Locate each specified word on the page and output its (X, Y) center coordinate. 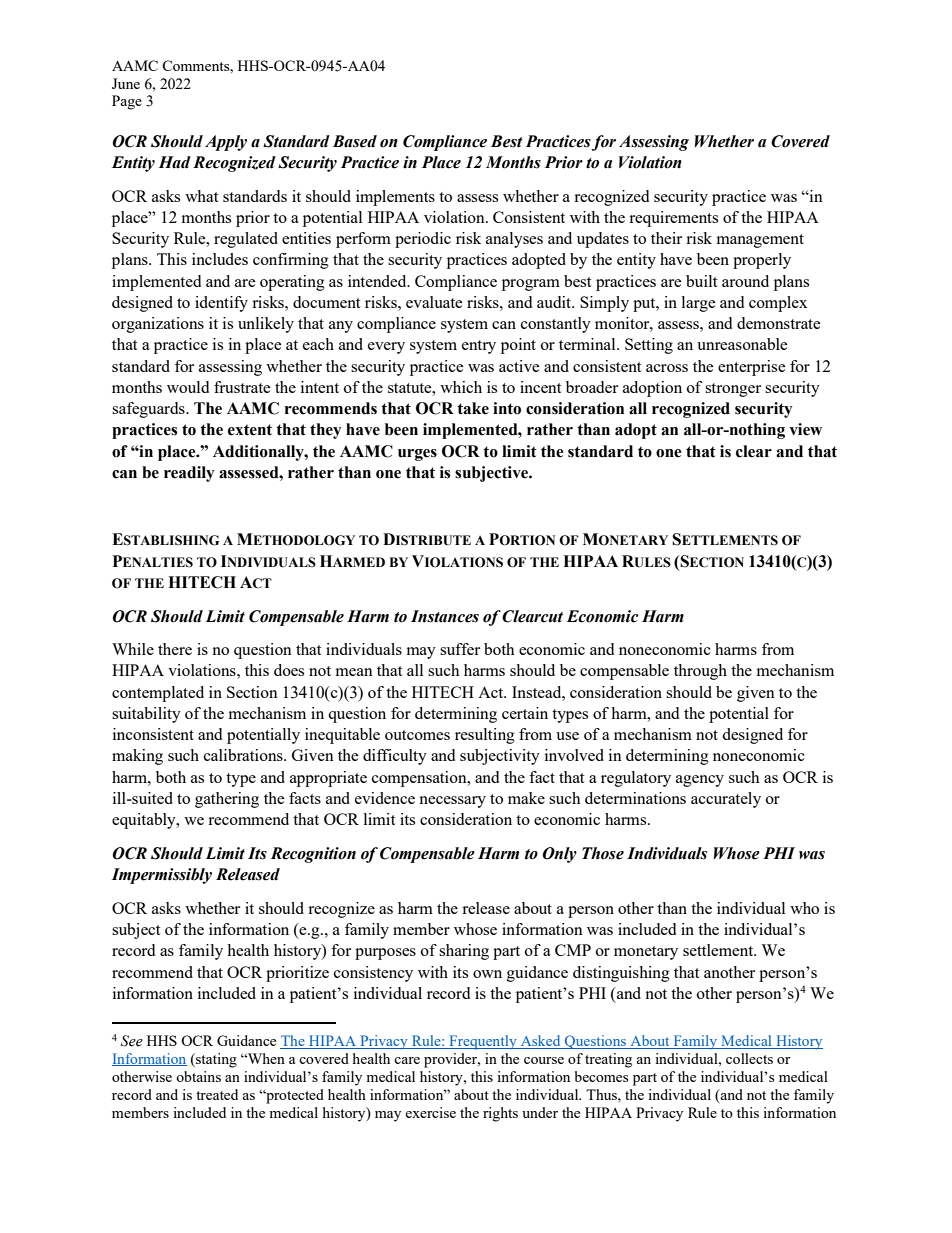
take (473, 408)
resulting (485, 736)
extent (250, 430)
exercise (430, 1112)
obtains (198, 1076)
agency (700, 781)
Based (355, 141)
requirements (673, 219)
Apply (226, 143)
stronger (733, 390)
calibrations (244, 755)
